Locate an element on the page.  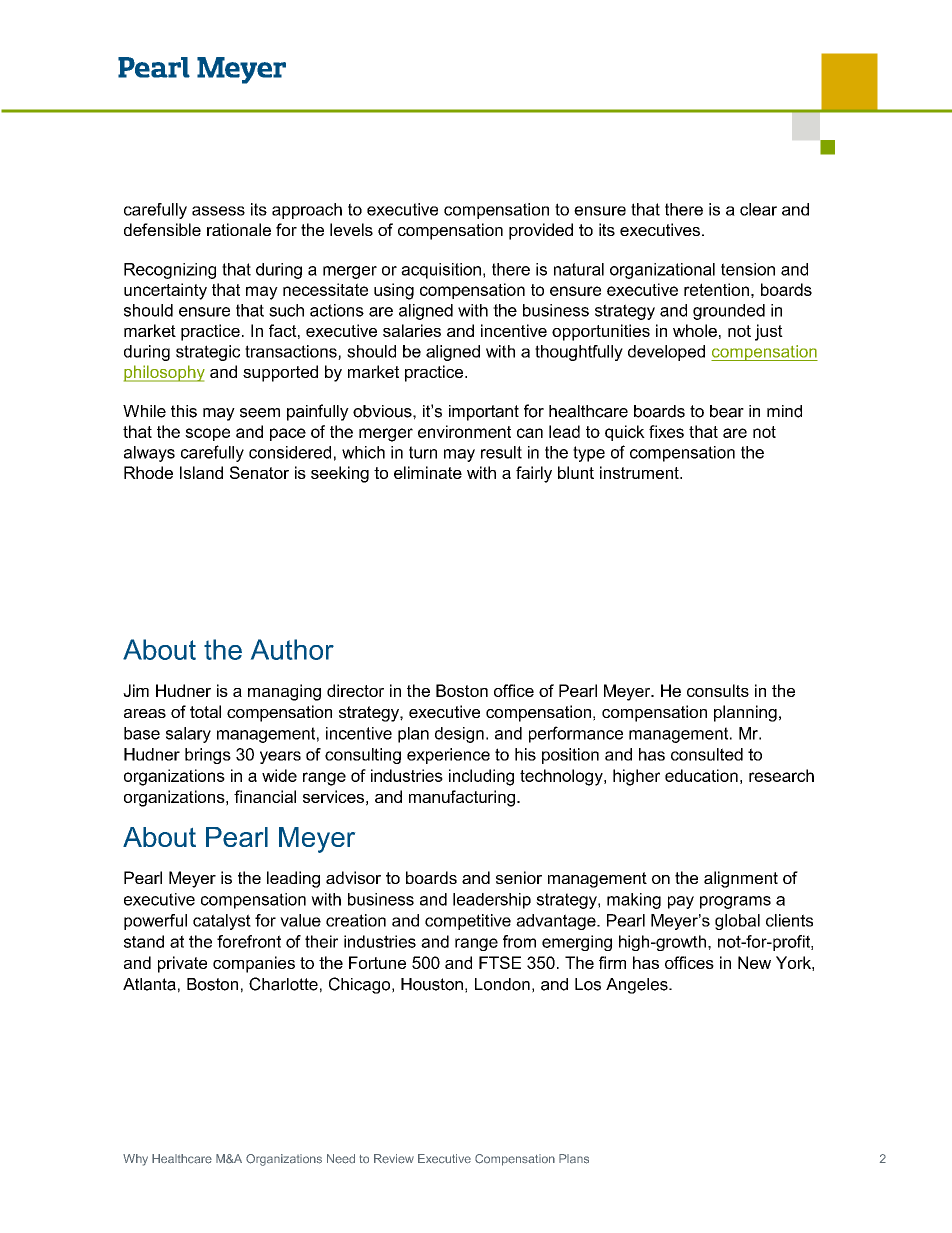
total is located at coordinates (205, 711).
